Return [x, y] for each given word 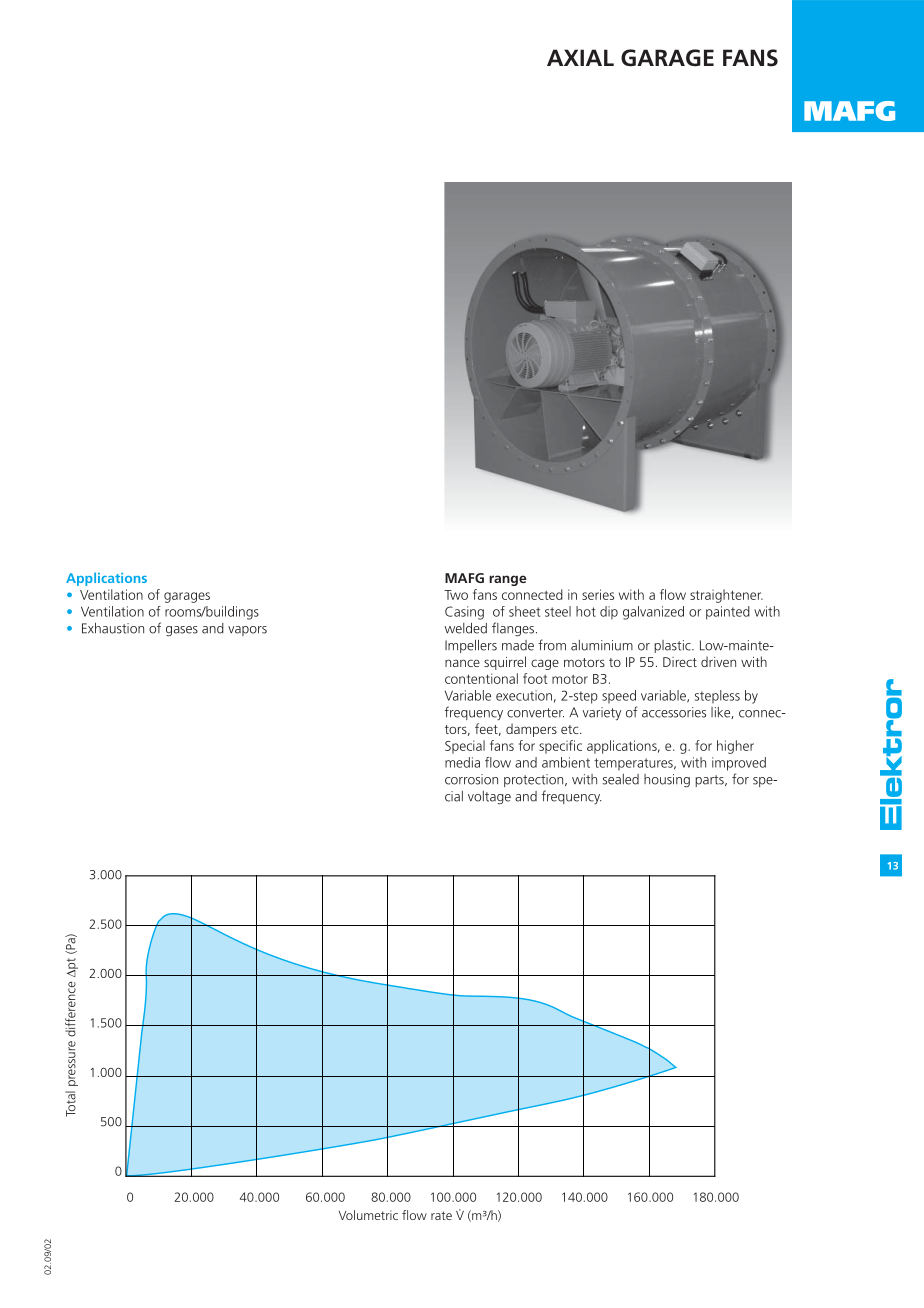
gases [182, 631]
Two [456, 595]
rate [441, 1215]
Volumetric [368, 1215]
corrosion [471, 779]
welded [465, 628]
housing [667, 781]
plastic [673, 646]
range [507, 580]
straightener [726, 596]
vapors [247, 631]
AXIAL [580, 57]
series [598, 594]
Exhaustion [113, 628]
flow [414, 1215]
